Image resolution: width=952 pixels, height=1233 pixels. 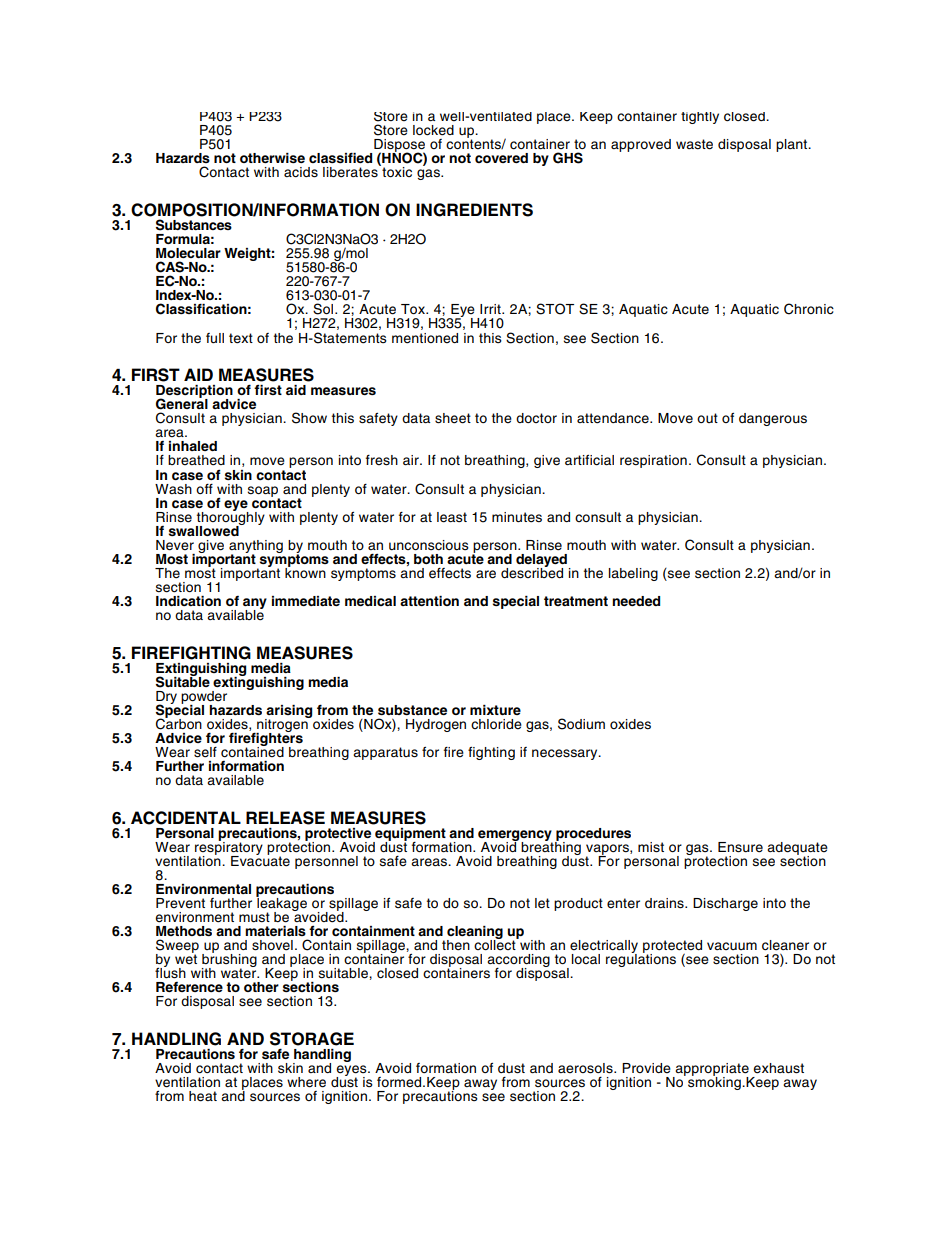 I want to click on heat, so click(x=203, y=1096).
